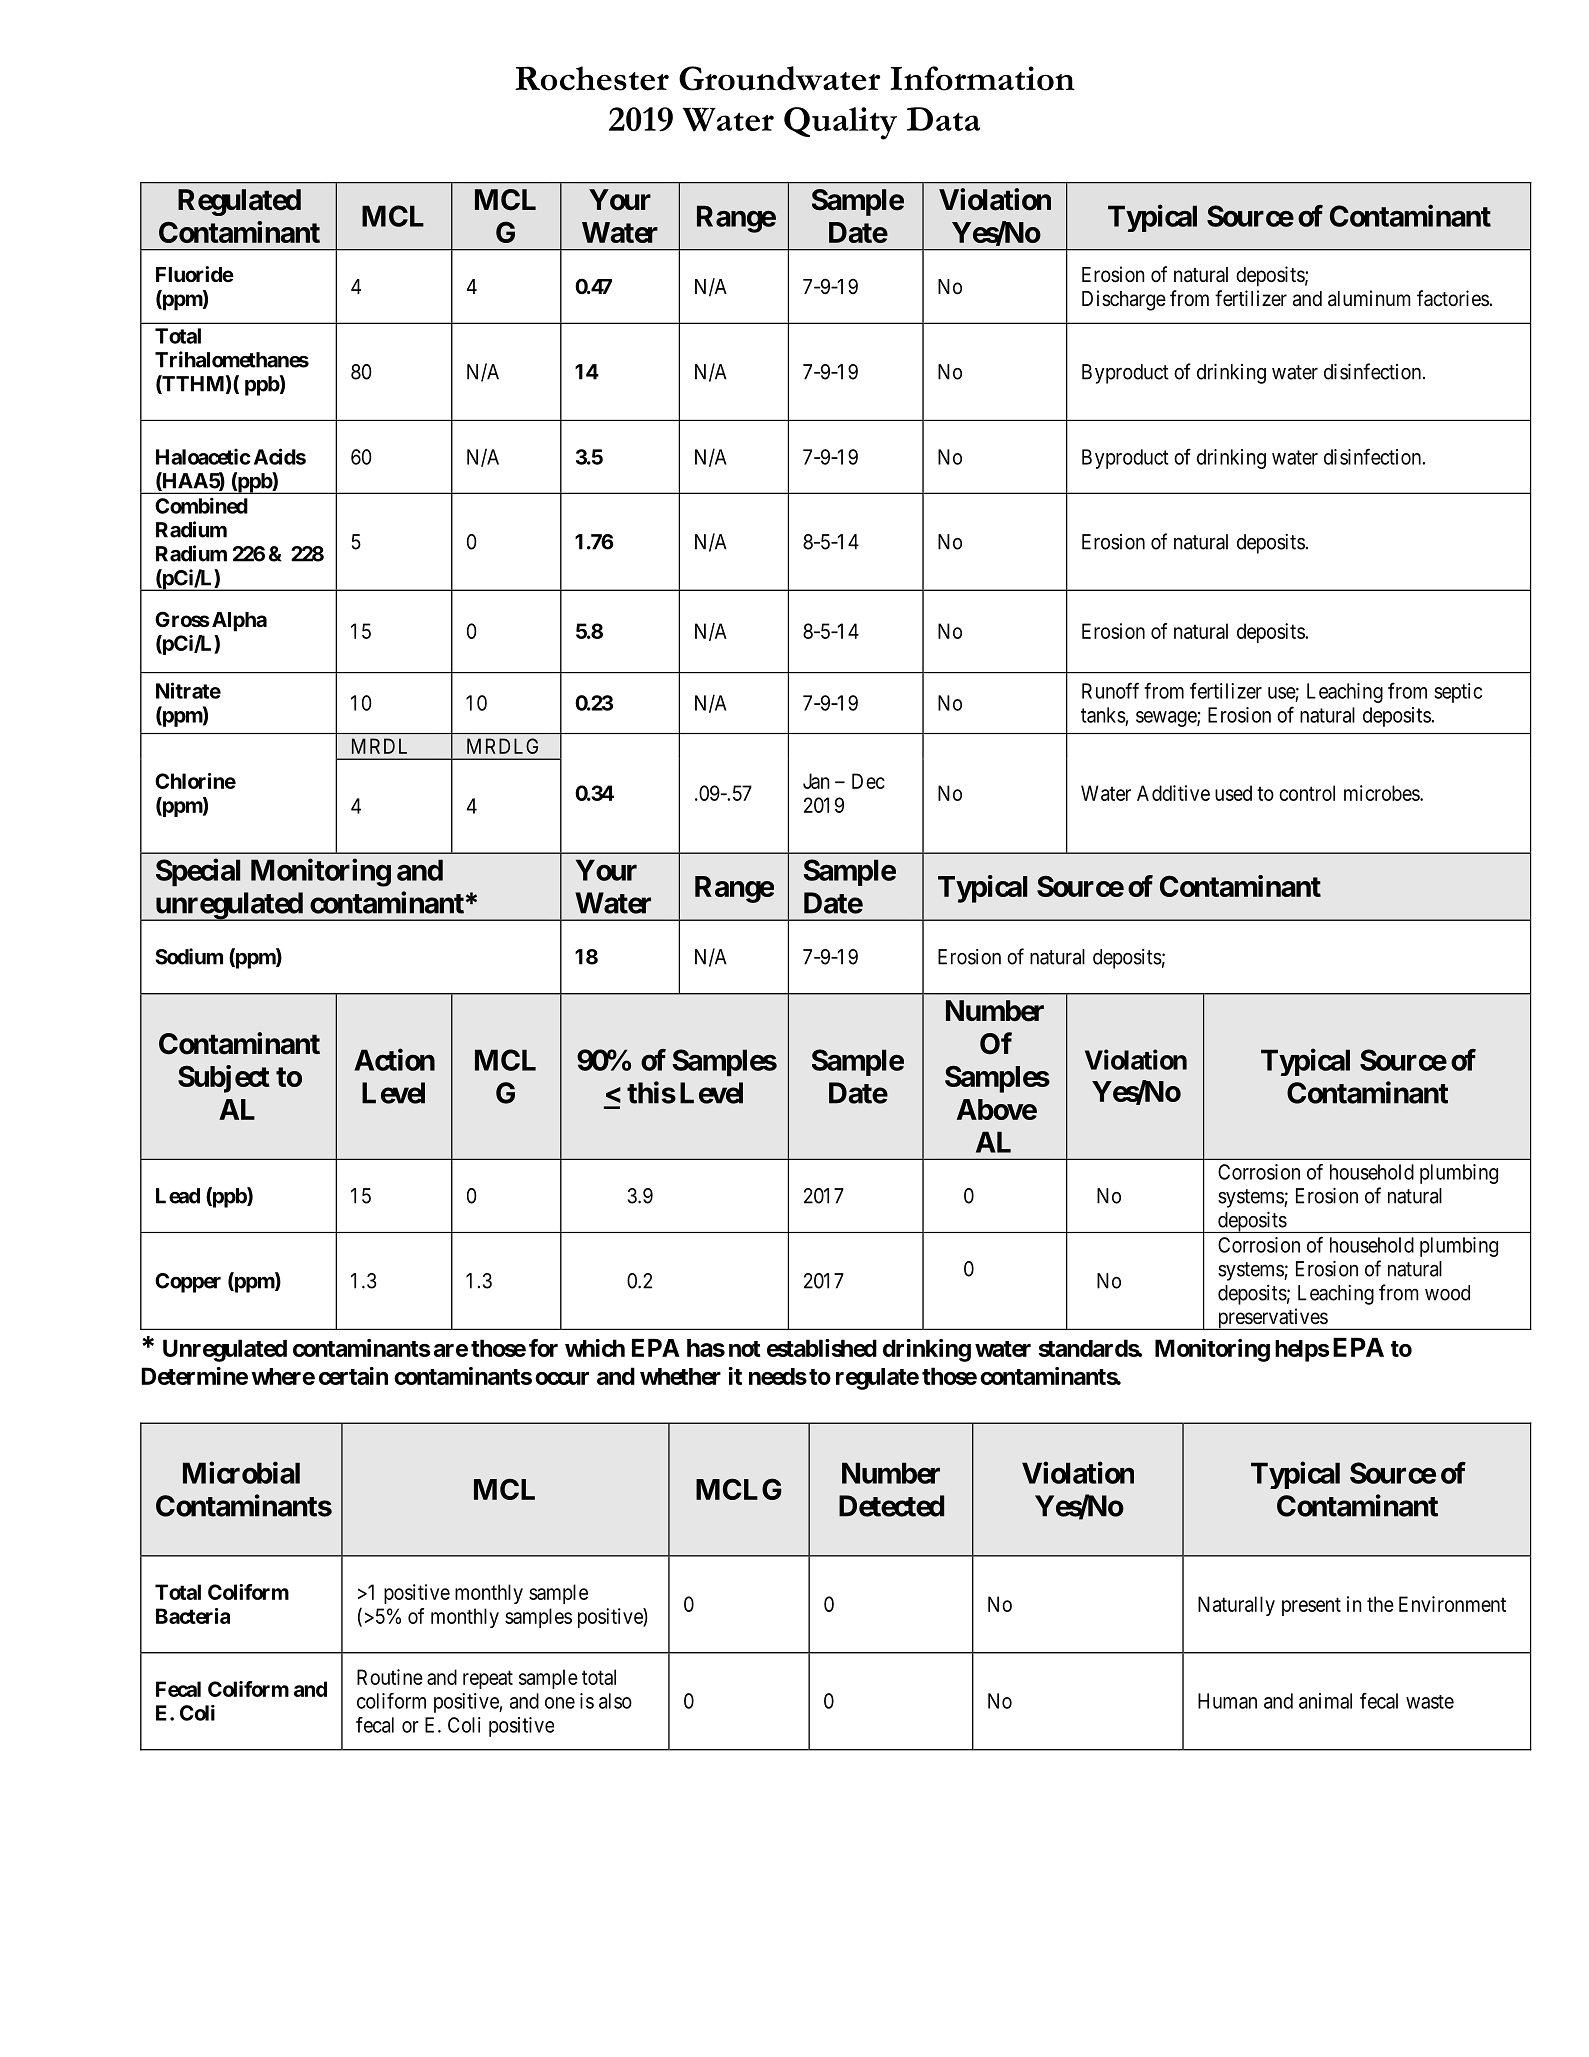  What do you see at coordinates (816, 781) in the screenshot?
I see `Jan` at bounding box center [816, 781].
